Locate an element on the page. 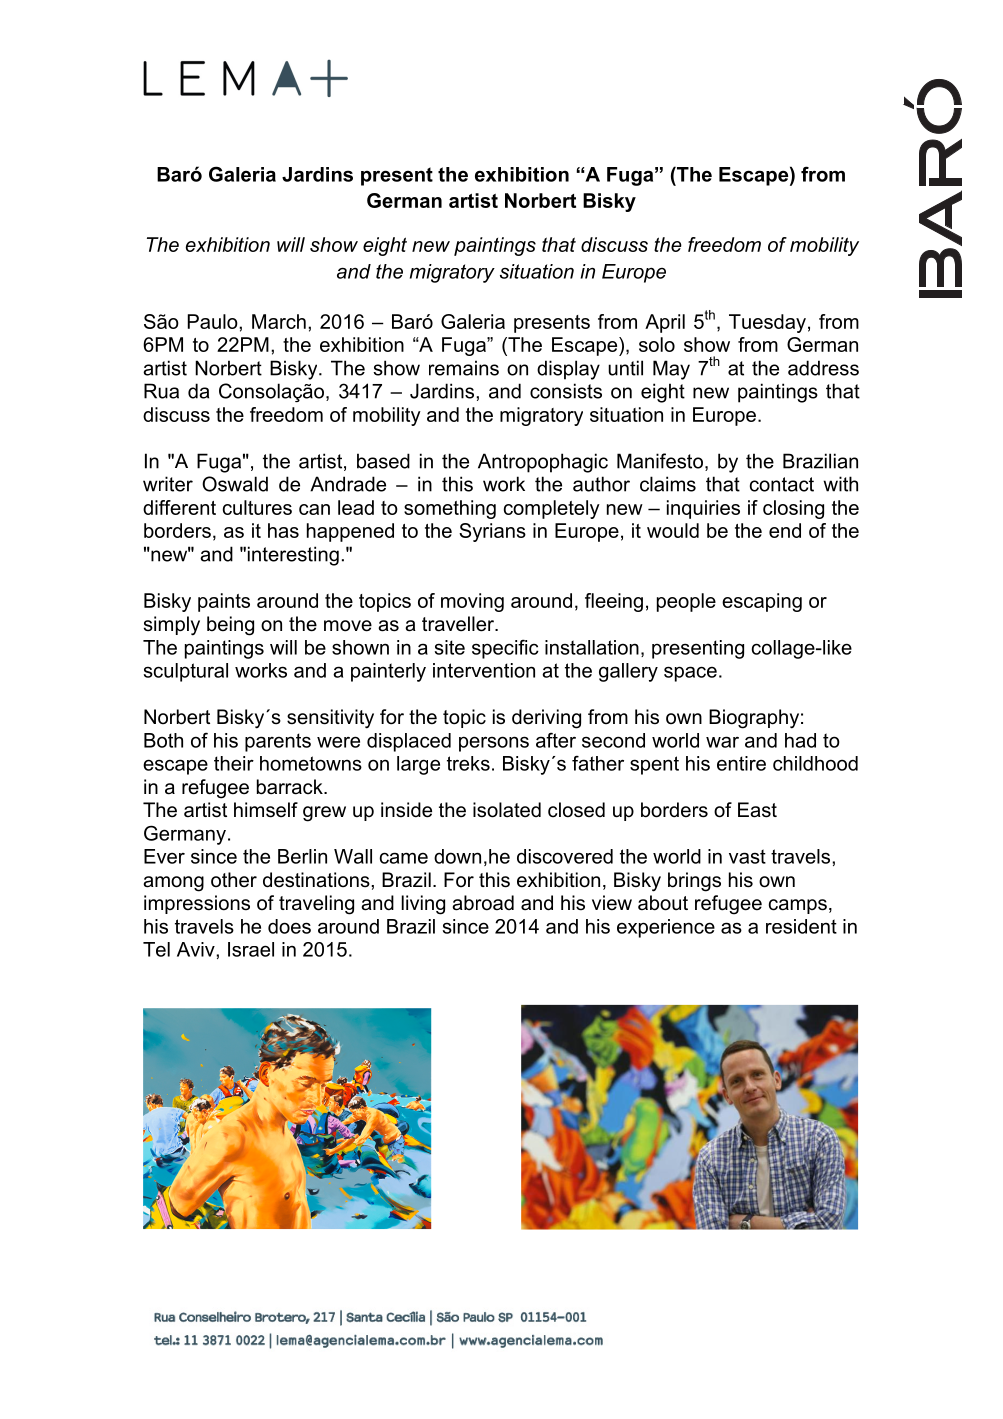 The height and width of the document is (1419, 1003). remains is located at coordinates (464, 368).
